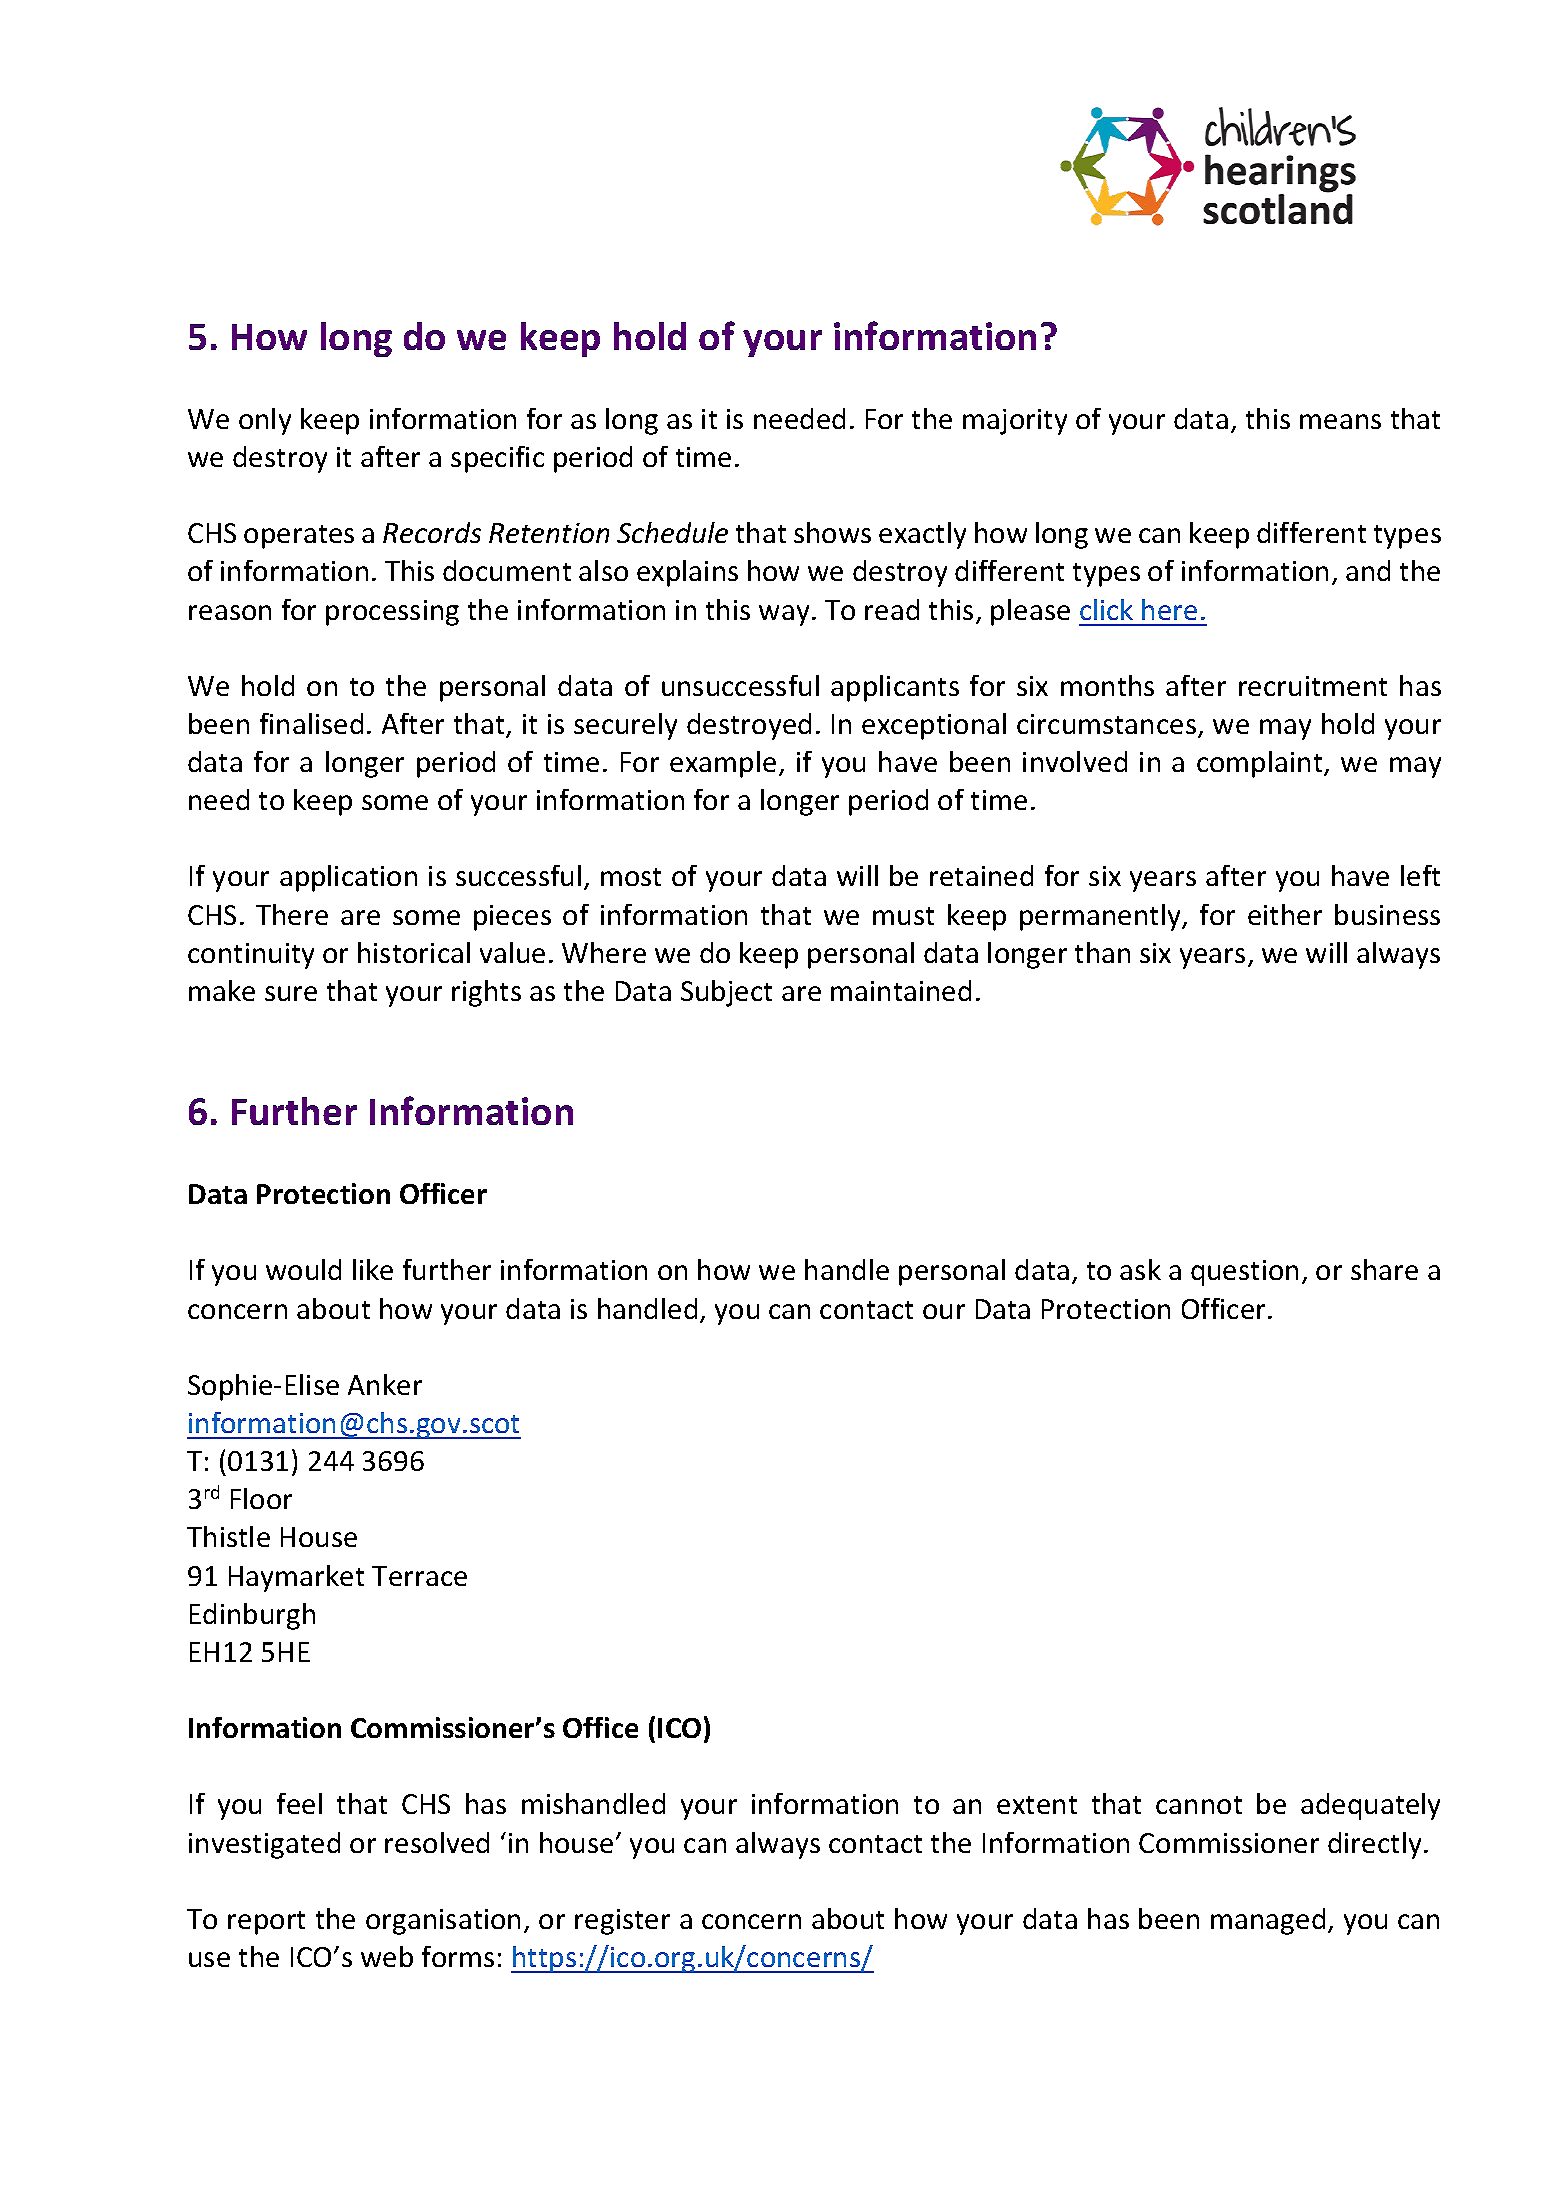  I want to click on question, so click(1244, 1273).
